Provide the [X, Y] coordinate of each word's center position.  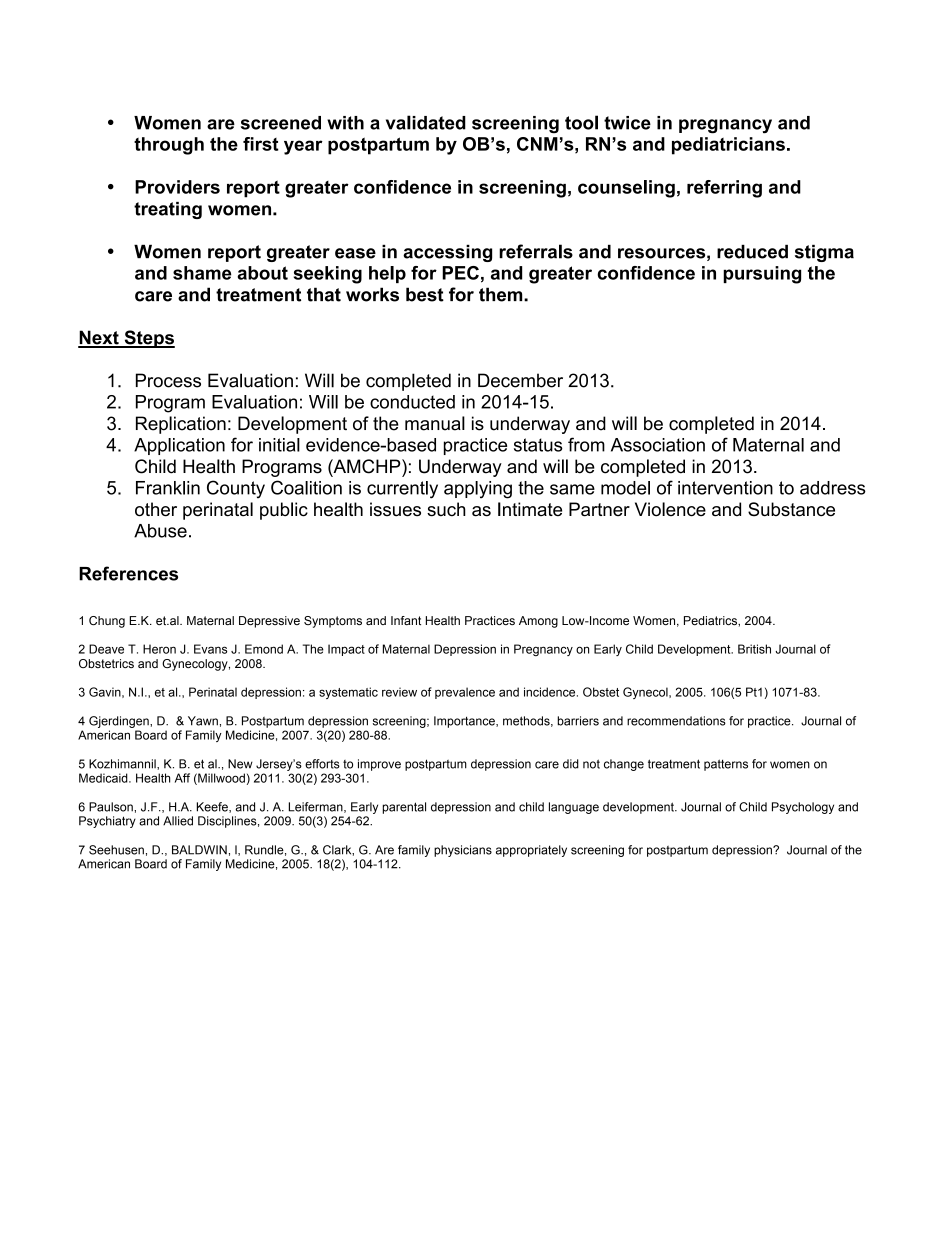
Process [168, 380]
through [169, 146]
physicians [463, 851]
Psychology [803, 808]
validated [426, 122]
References [128, 573]
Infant [406, 620]
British [754, 649]
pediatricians [728, 146]
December [520, 380]
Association [658, 445]
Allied [178, 821]
